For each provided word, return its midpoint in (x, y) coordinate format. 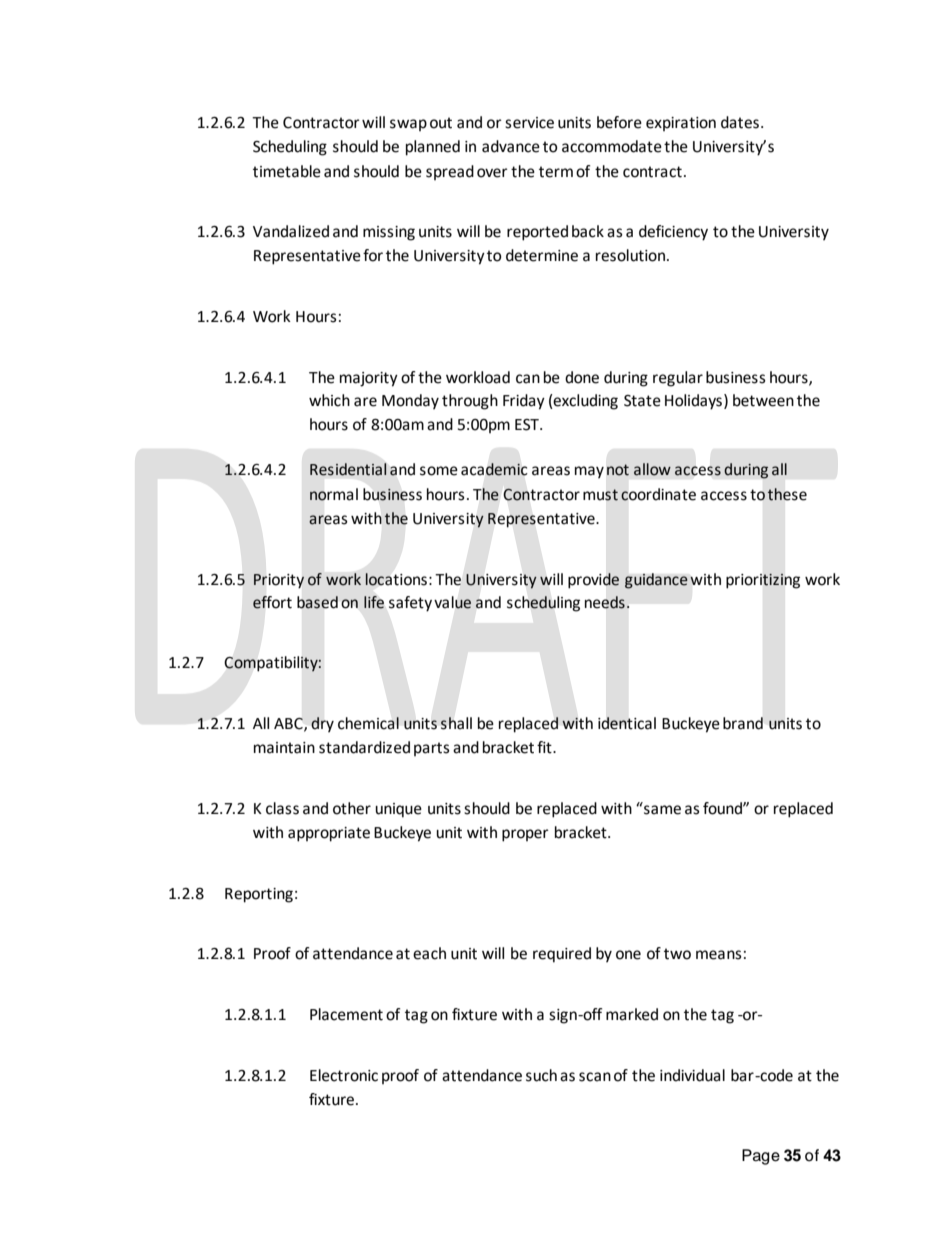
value (452, 602)
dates (740, 122)
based (317, 602)
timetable (287, 171)
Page (761, 1157)
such (541, 1075)
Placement (346, 1014)
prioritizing (763, 581)
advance (511, 146)
